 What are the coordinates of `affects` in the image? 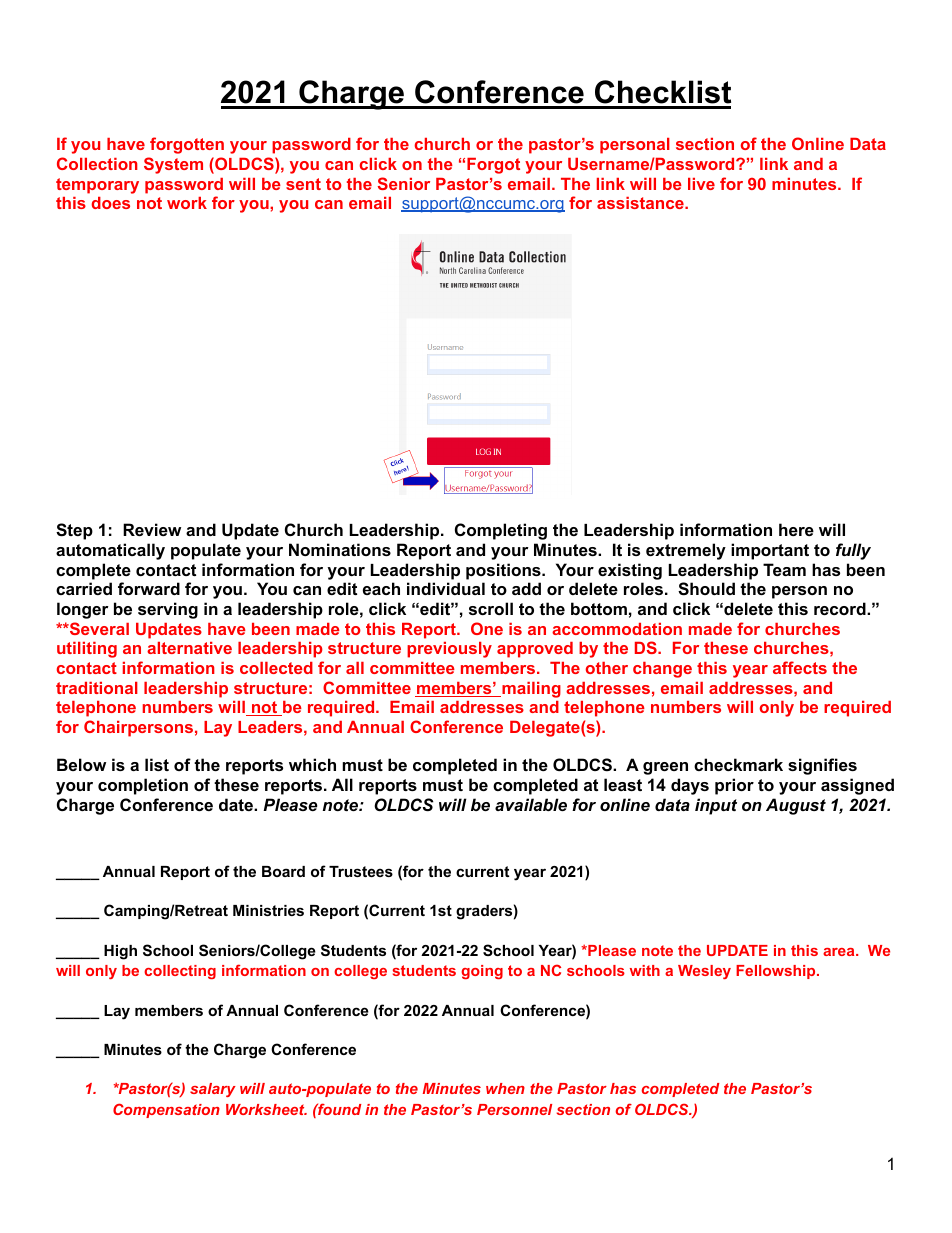 It's located at (800, 667).
